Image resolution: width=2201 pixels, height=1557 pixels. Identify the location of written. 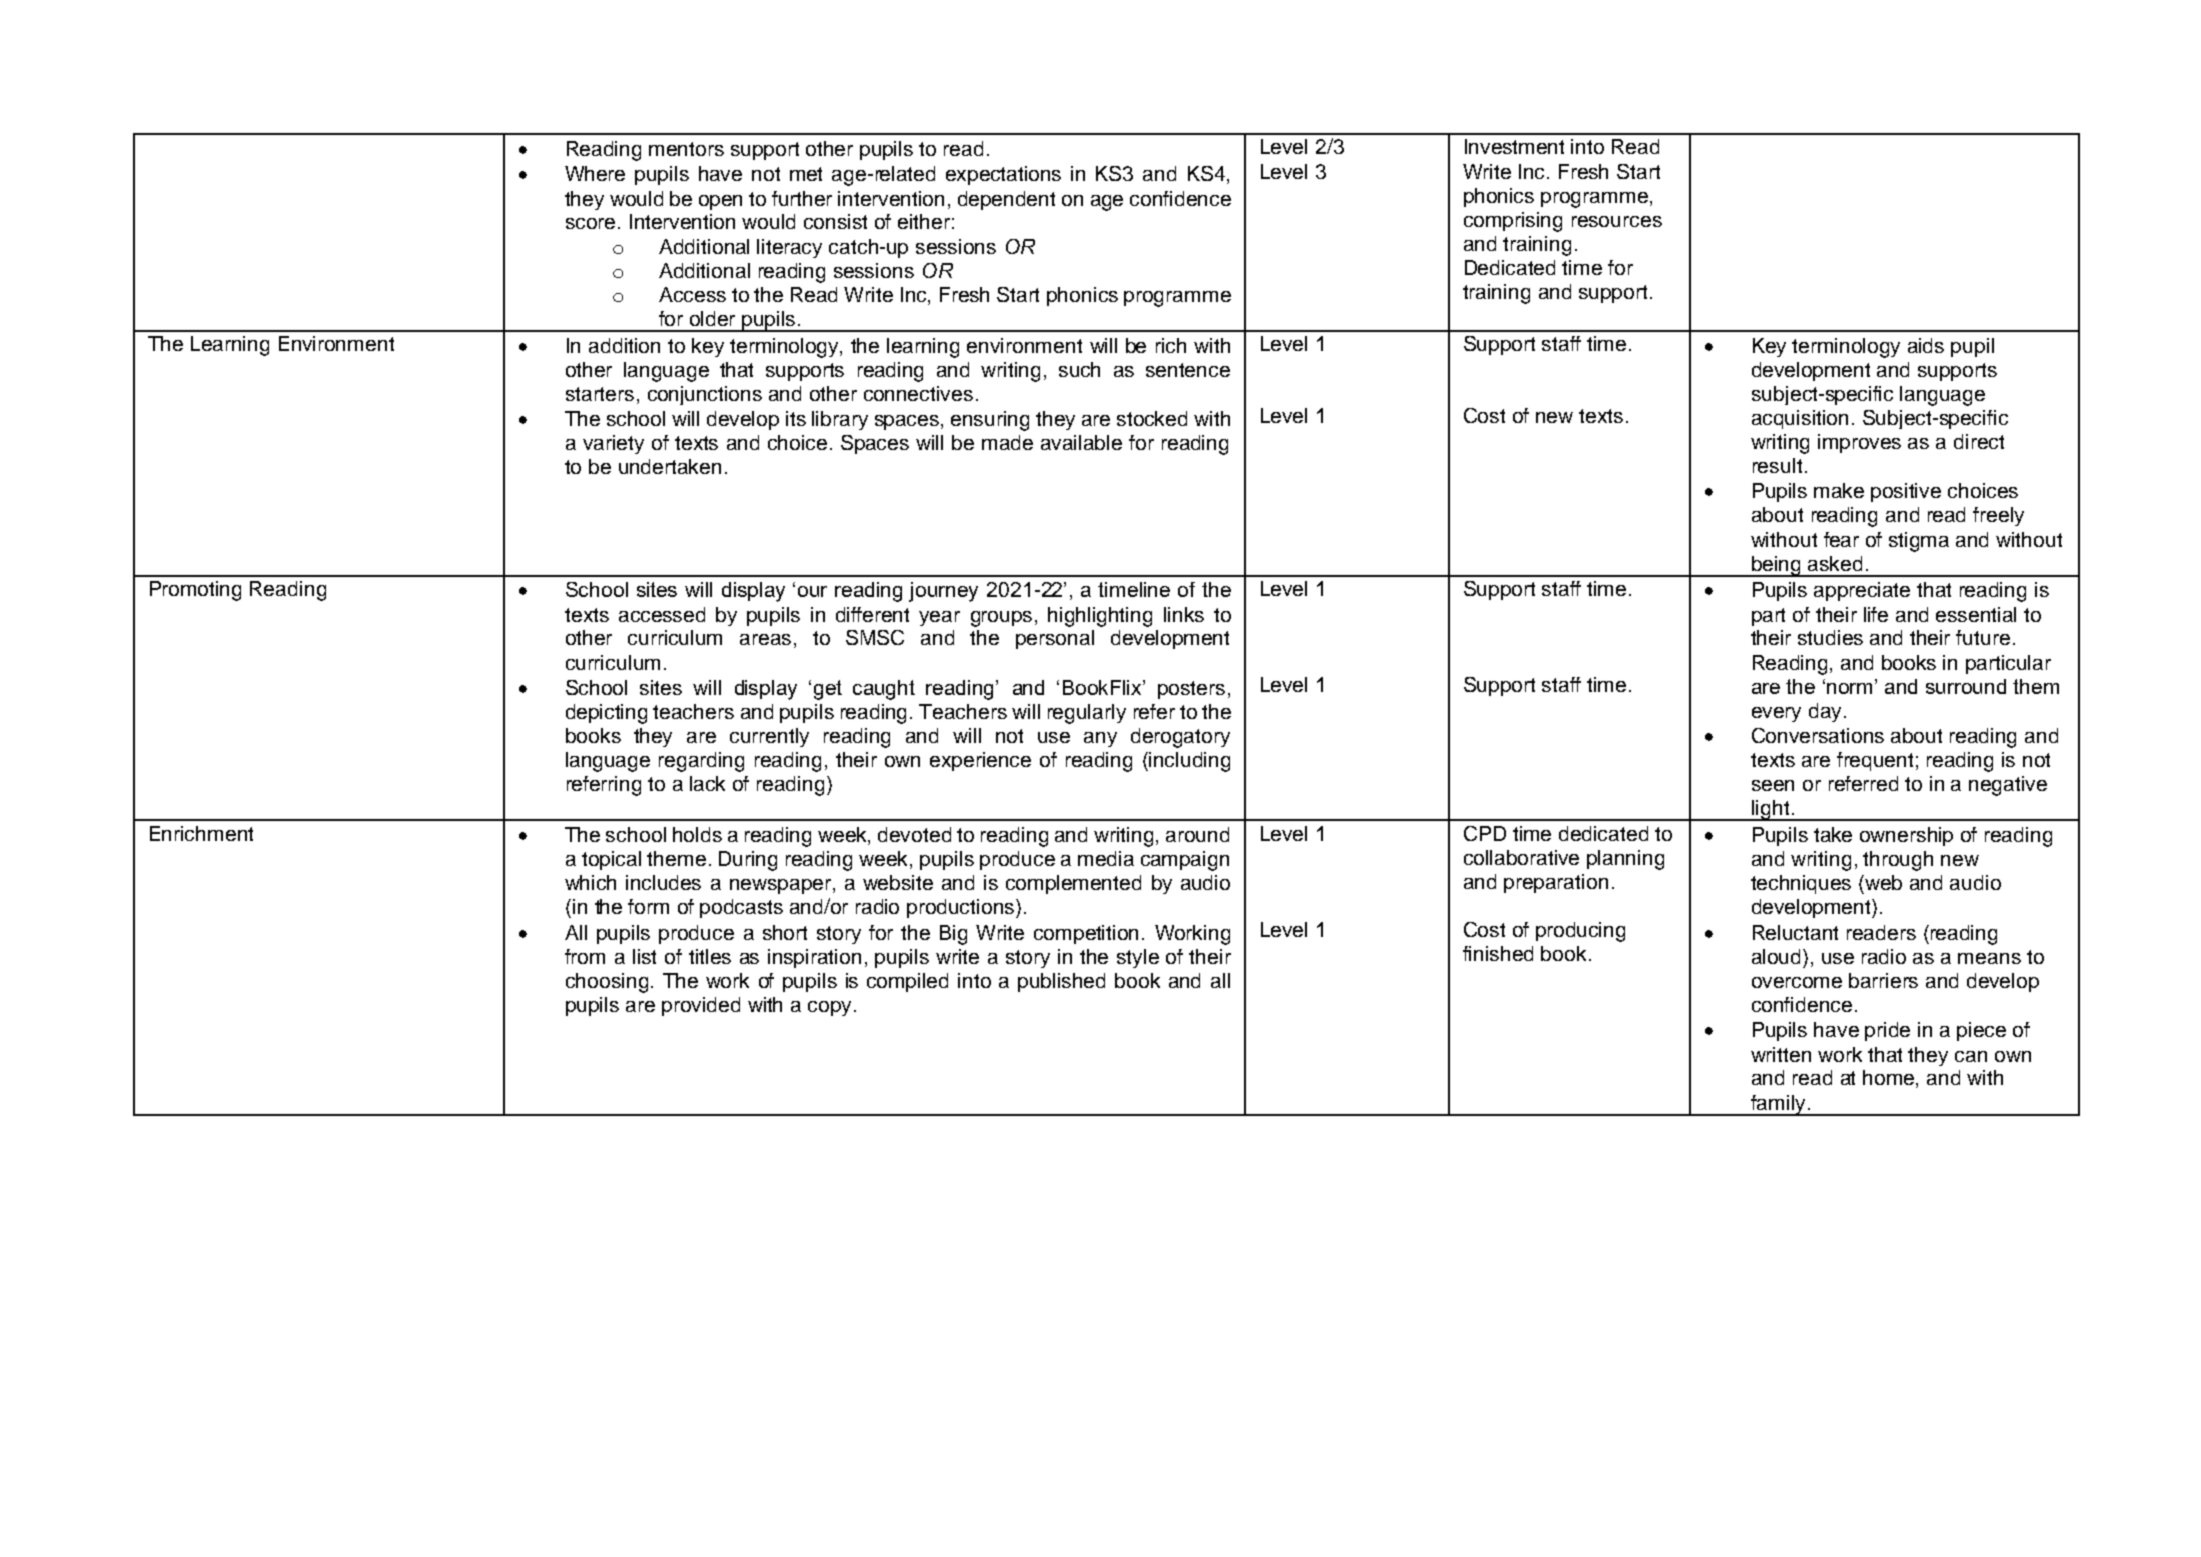
(1781, 1054).
